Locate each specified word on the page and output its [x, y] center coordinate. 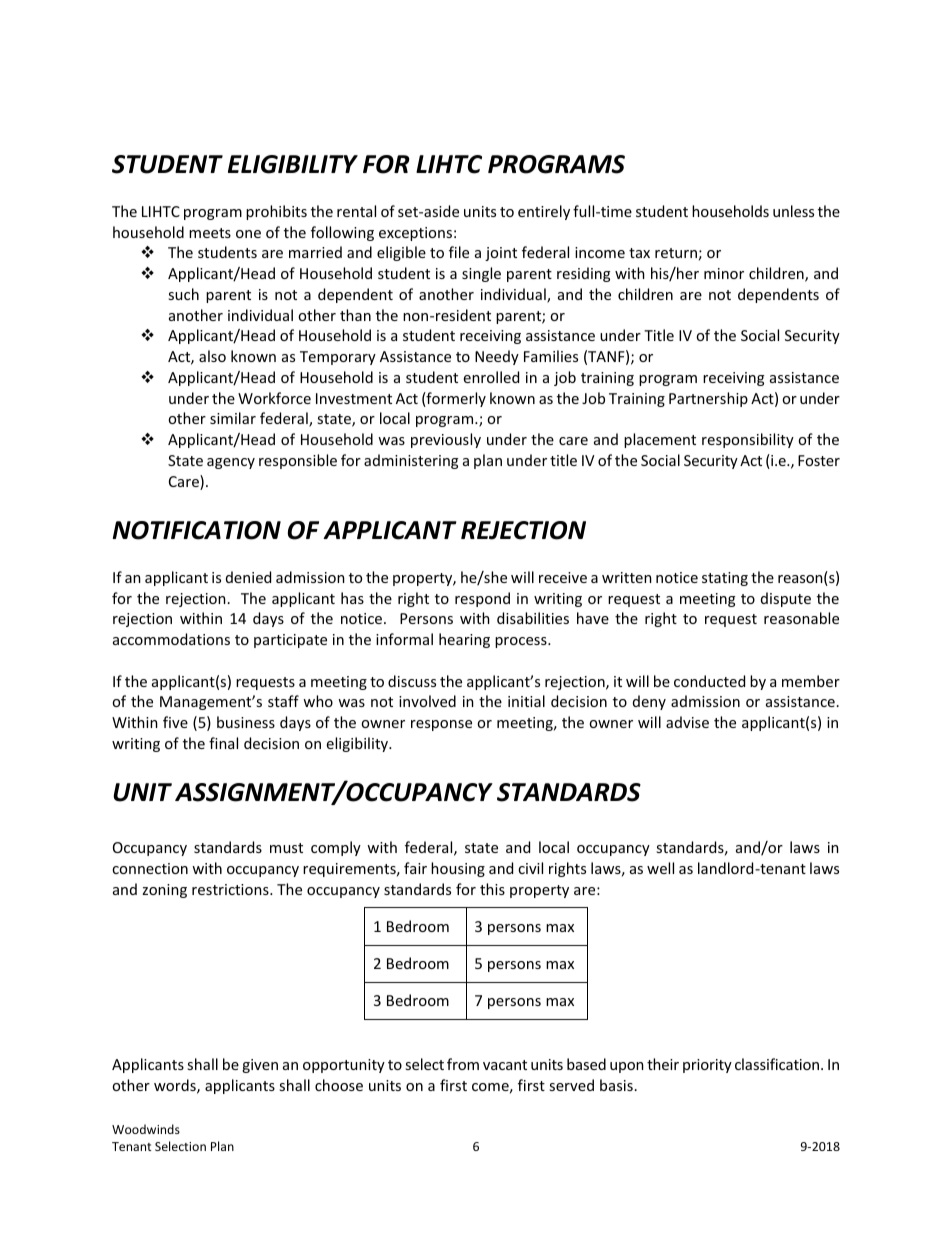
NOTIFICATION [197, 530]
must [286, 848]
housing [458, 869]
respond [482, 599]
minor [724, 273]
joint [501, 254]
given [260, 1066]
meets [210, 233]
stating [725, 579]
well [660, 868]
